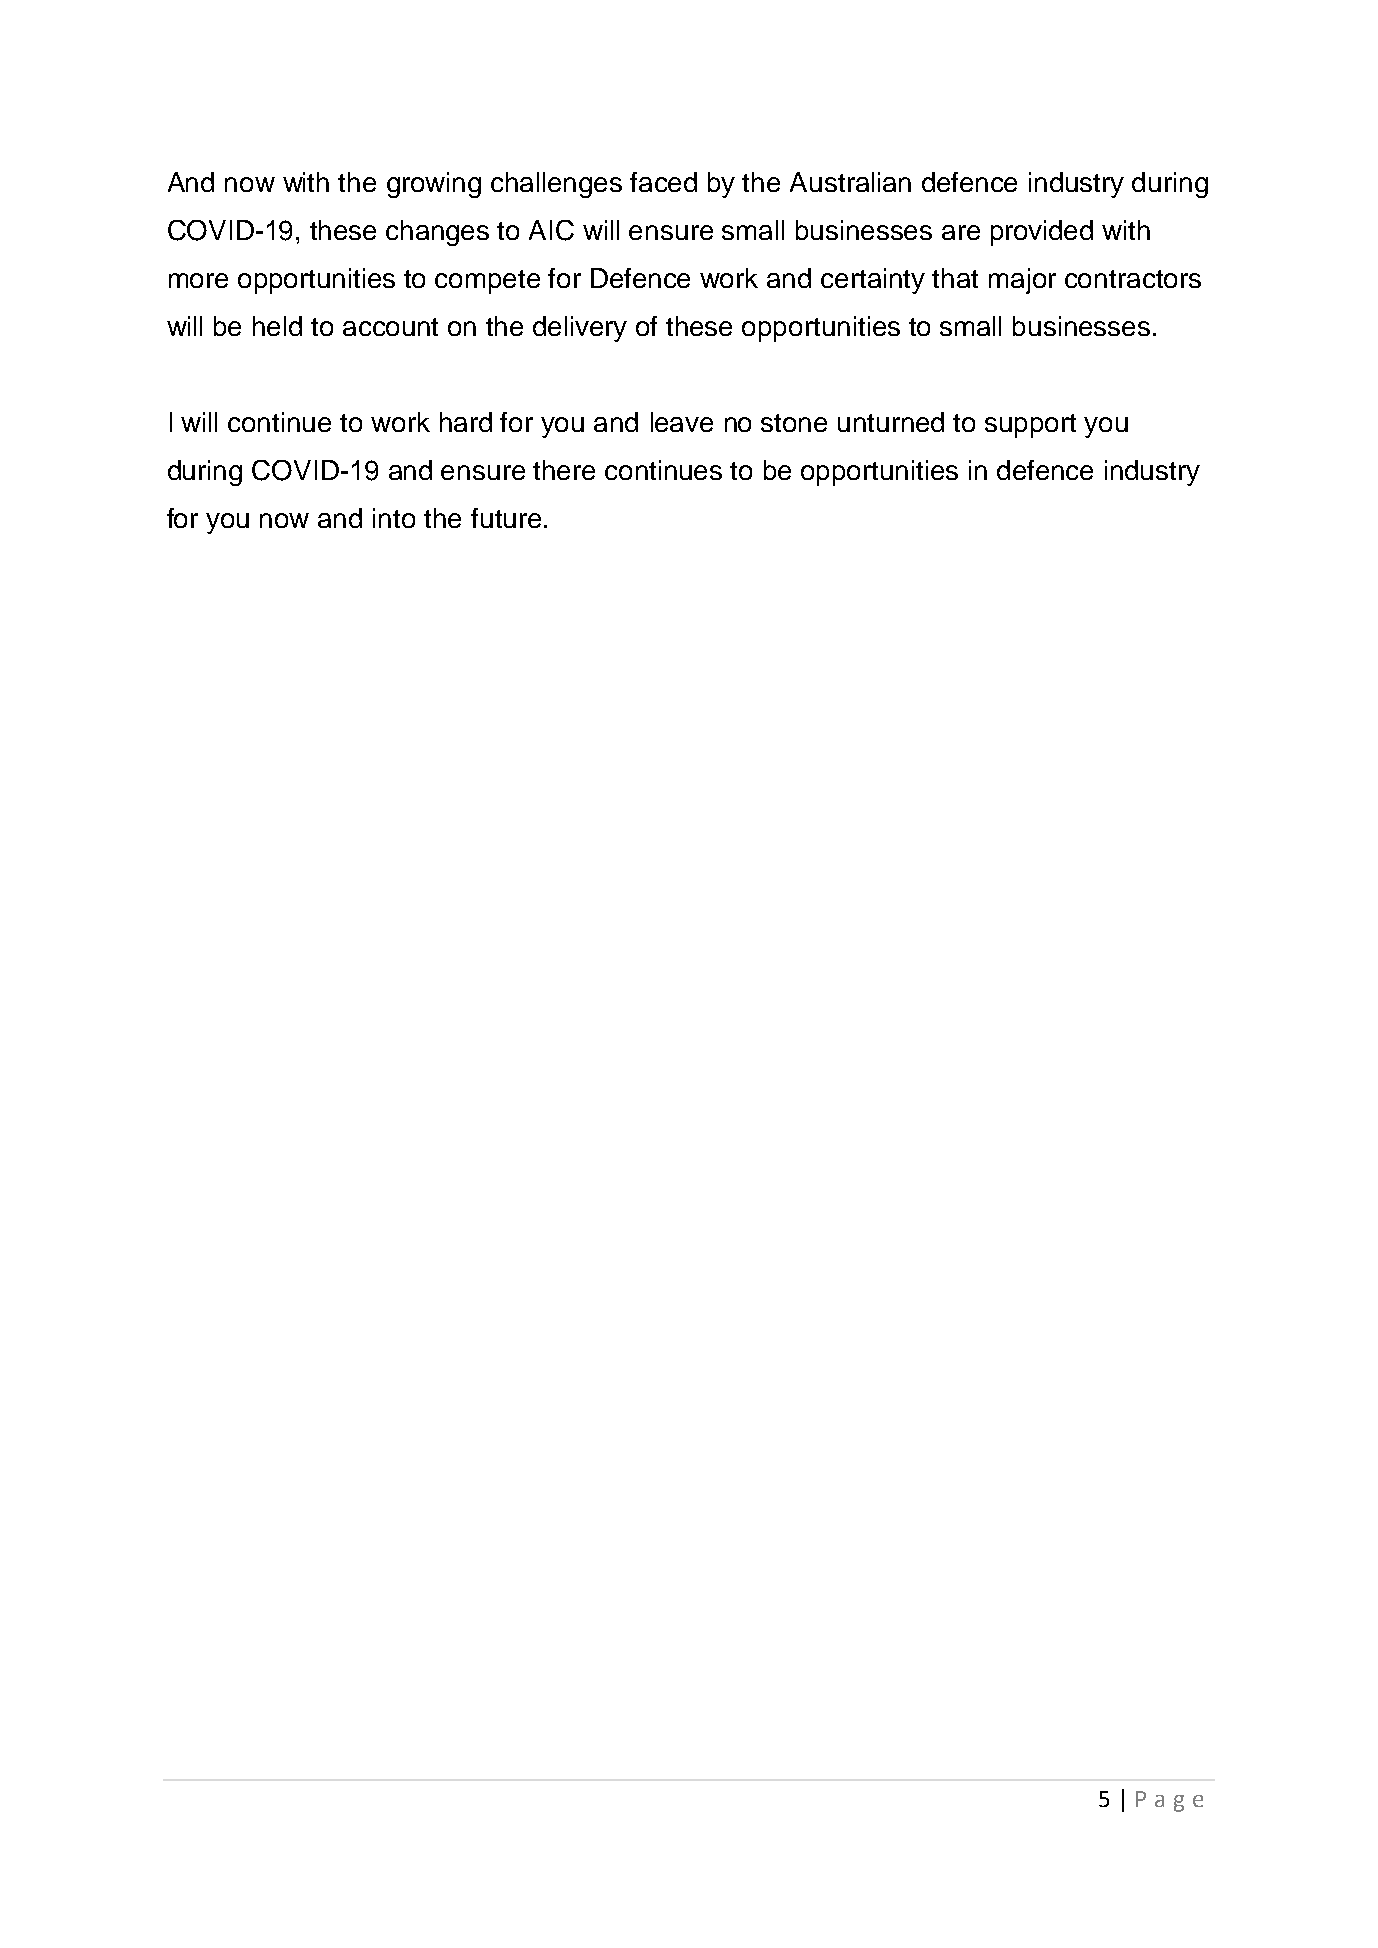  I want to click on unturned, so click(891, 422).
